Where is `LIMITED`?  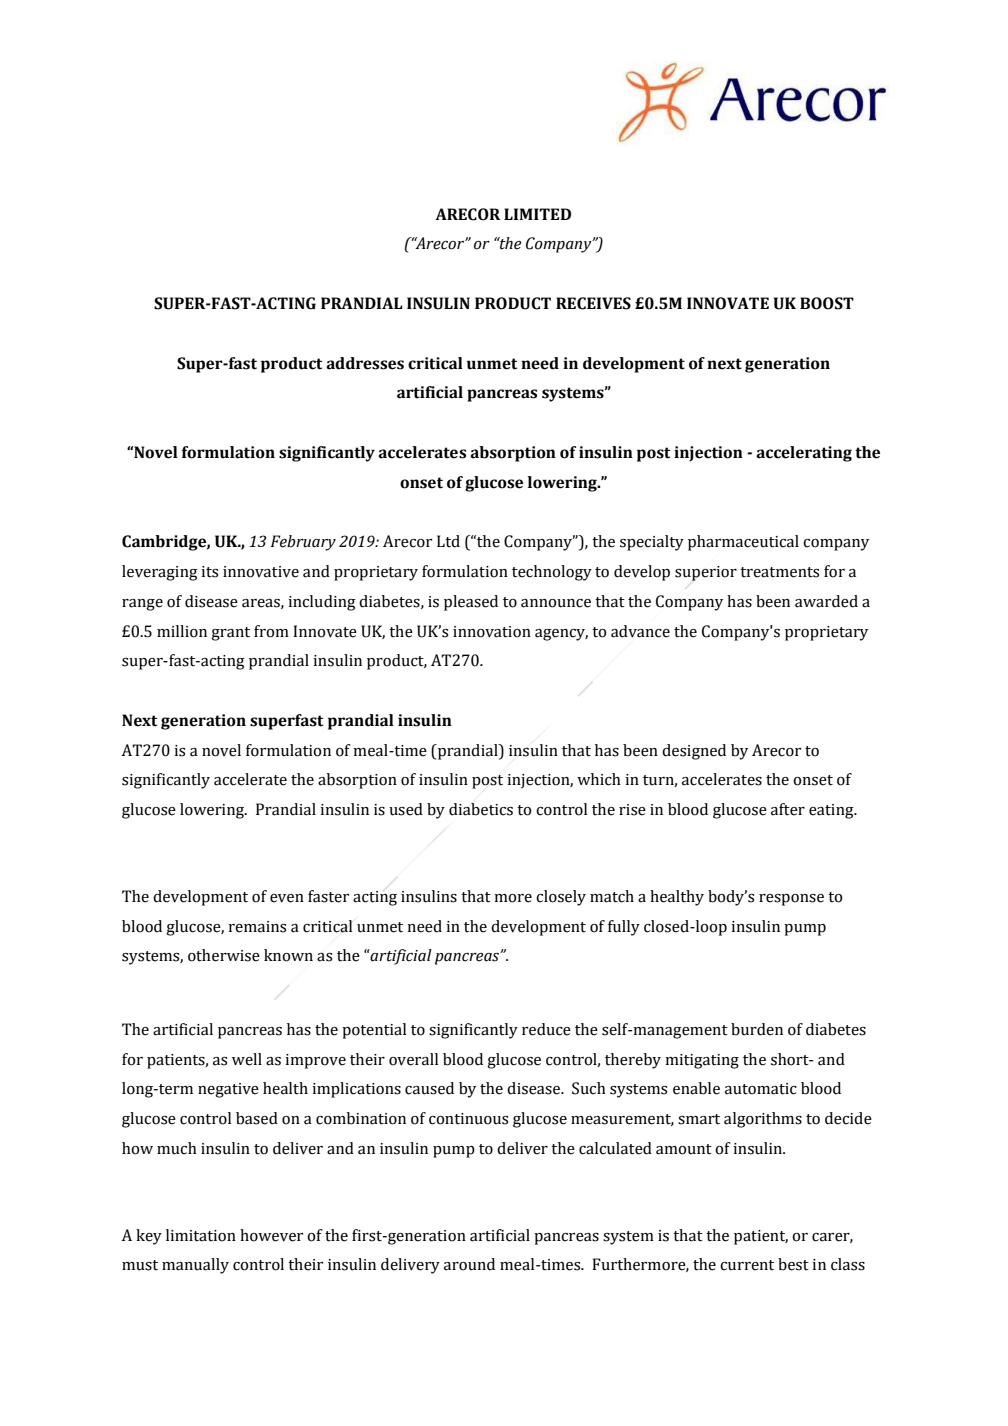 LIMITED is located at coordinates (537, 214).
